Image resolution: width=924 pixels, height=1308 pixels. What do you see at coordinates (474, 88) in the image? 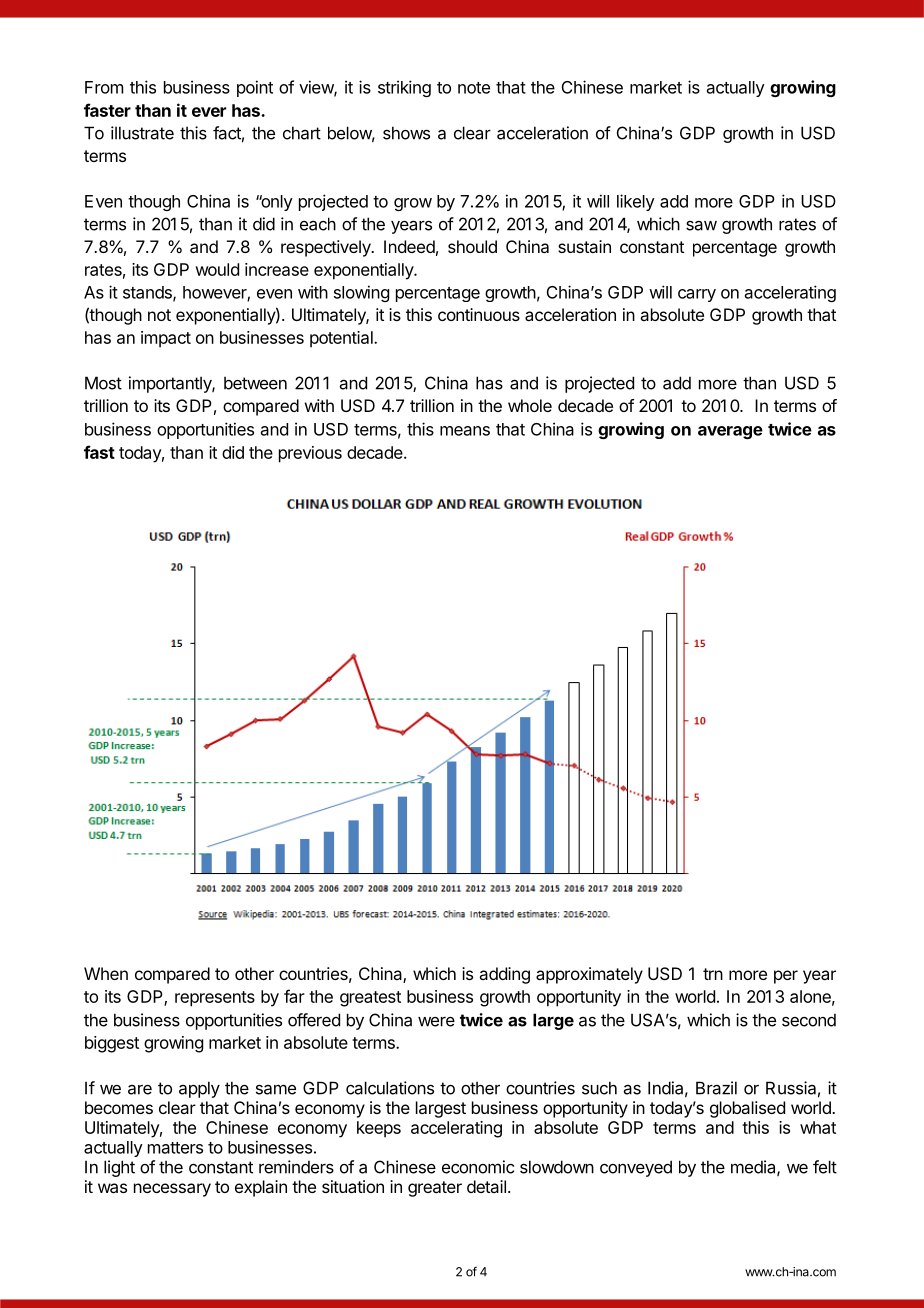
I see `note` at bounding box center [474, 88].
